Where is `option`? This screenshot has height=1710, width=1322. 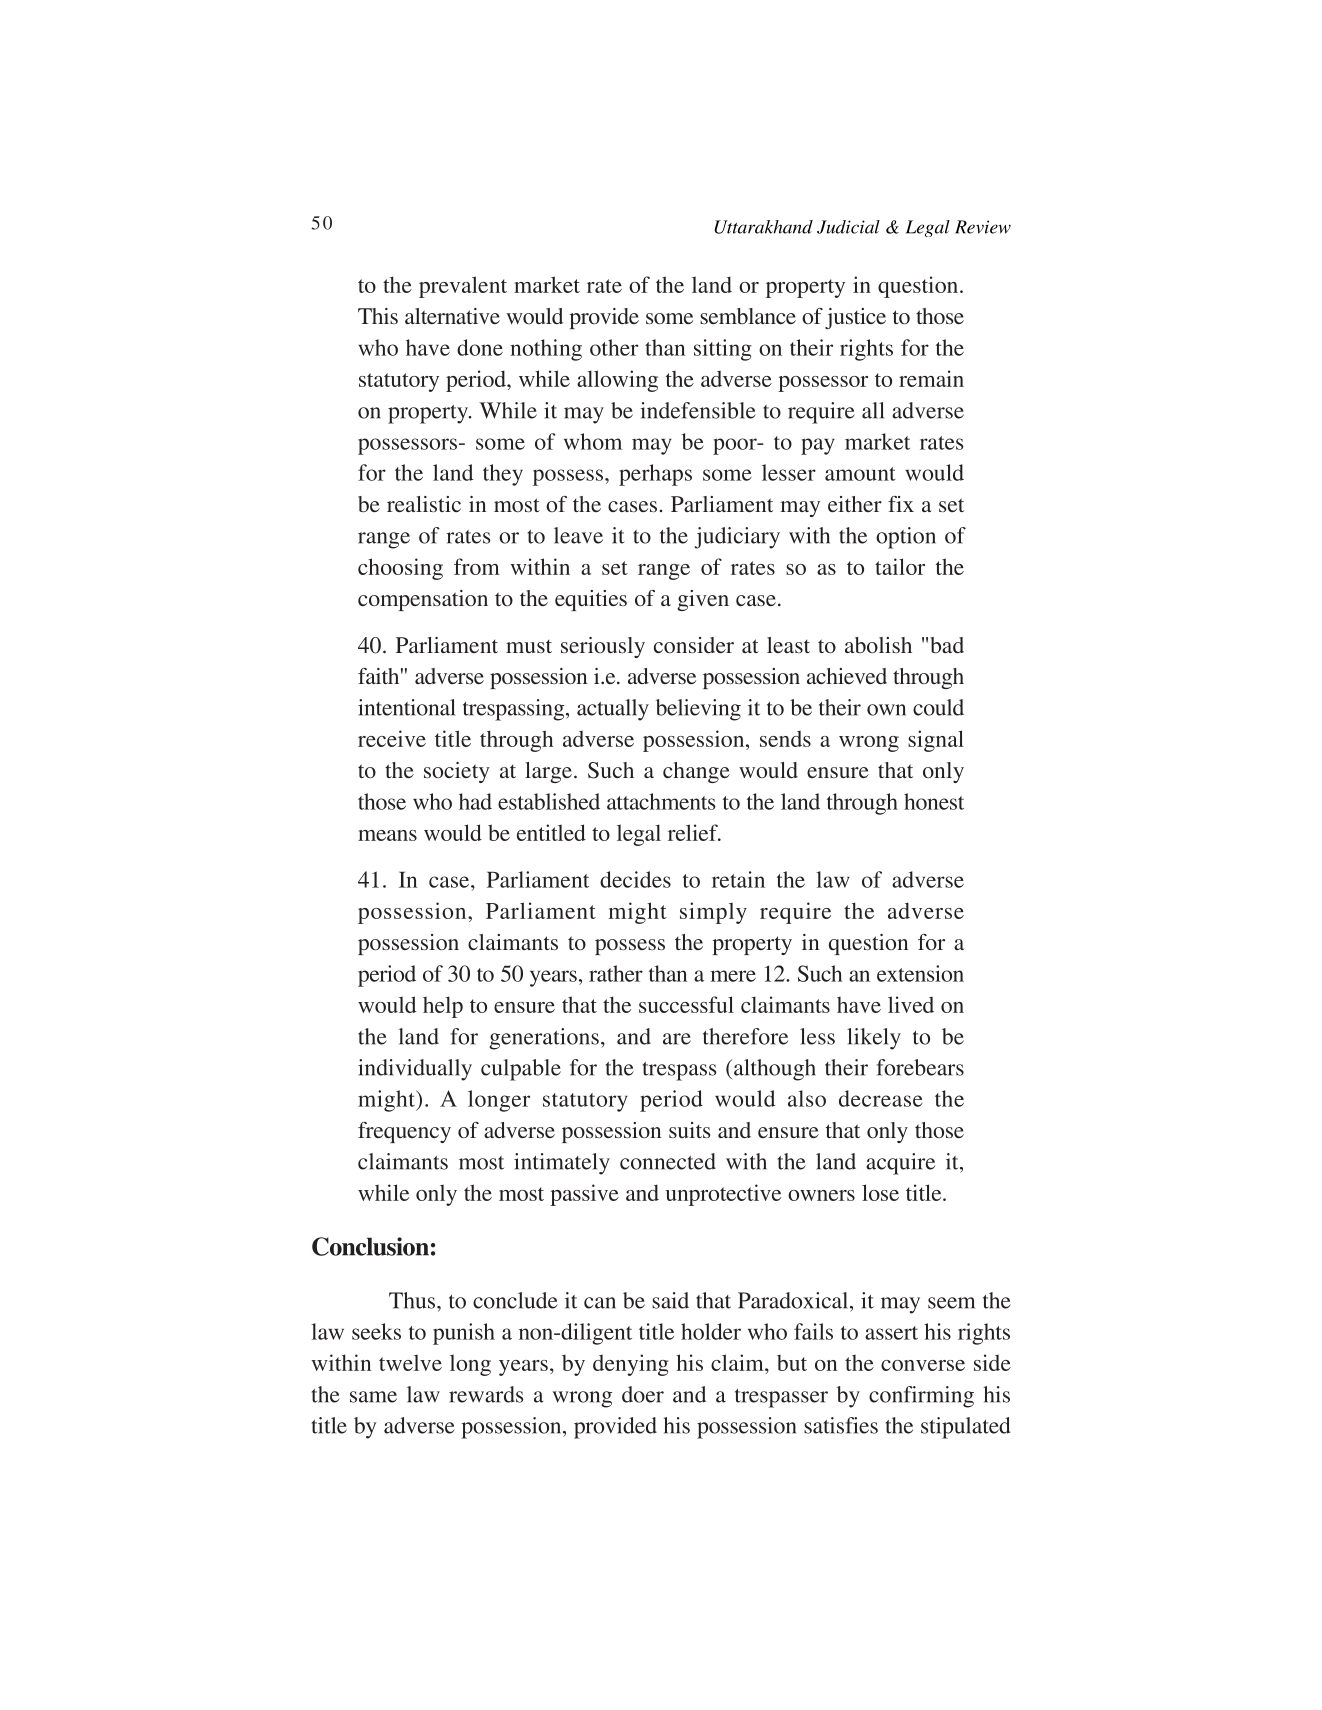 option is located at coordinates (906, 538).
